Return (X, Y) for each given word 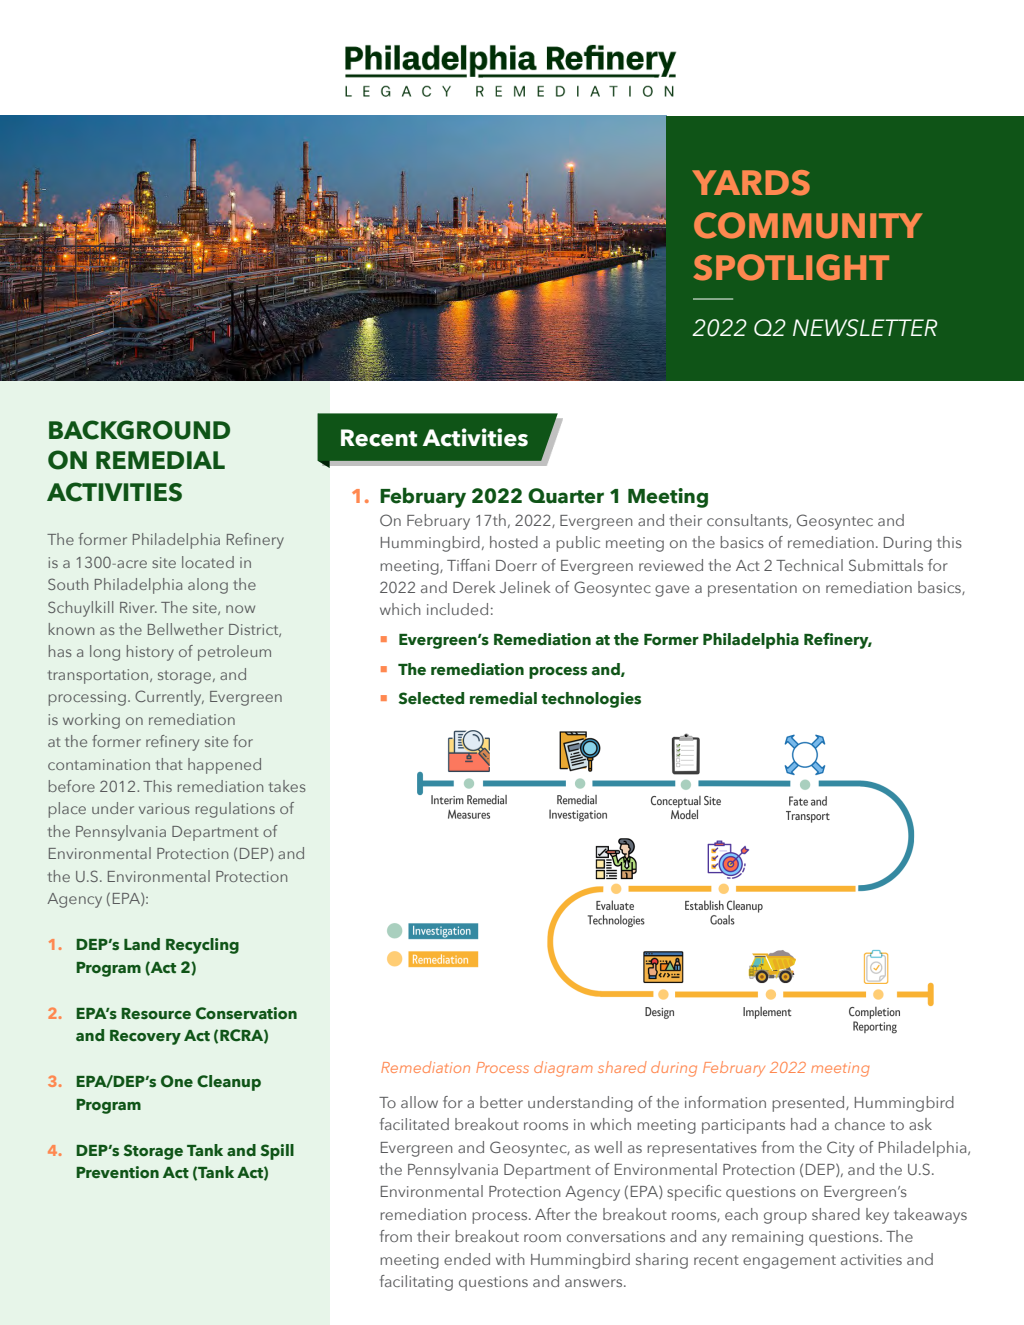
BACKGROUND (139, 430)
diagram (563, 1069)
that (169, 764)
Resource (156, 1013)
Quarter (566, 496)
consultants (748, 521)
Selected (431, 698)
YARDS (751, 183)
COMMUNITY (808, 225)
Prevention (117, 1172)
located (208, 562)
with (510, 1259)
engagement (789, 1262)
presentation (752, 589)
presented (809, 1104)
